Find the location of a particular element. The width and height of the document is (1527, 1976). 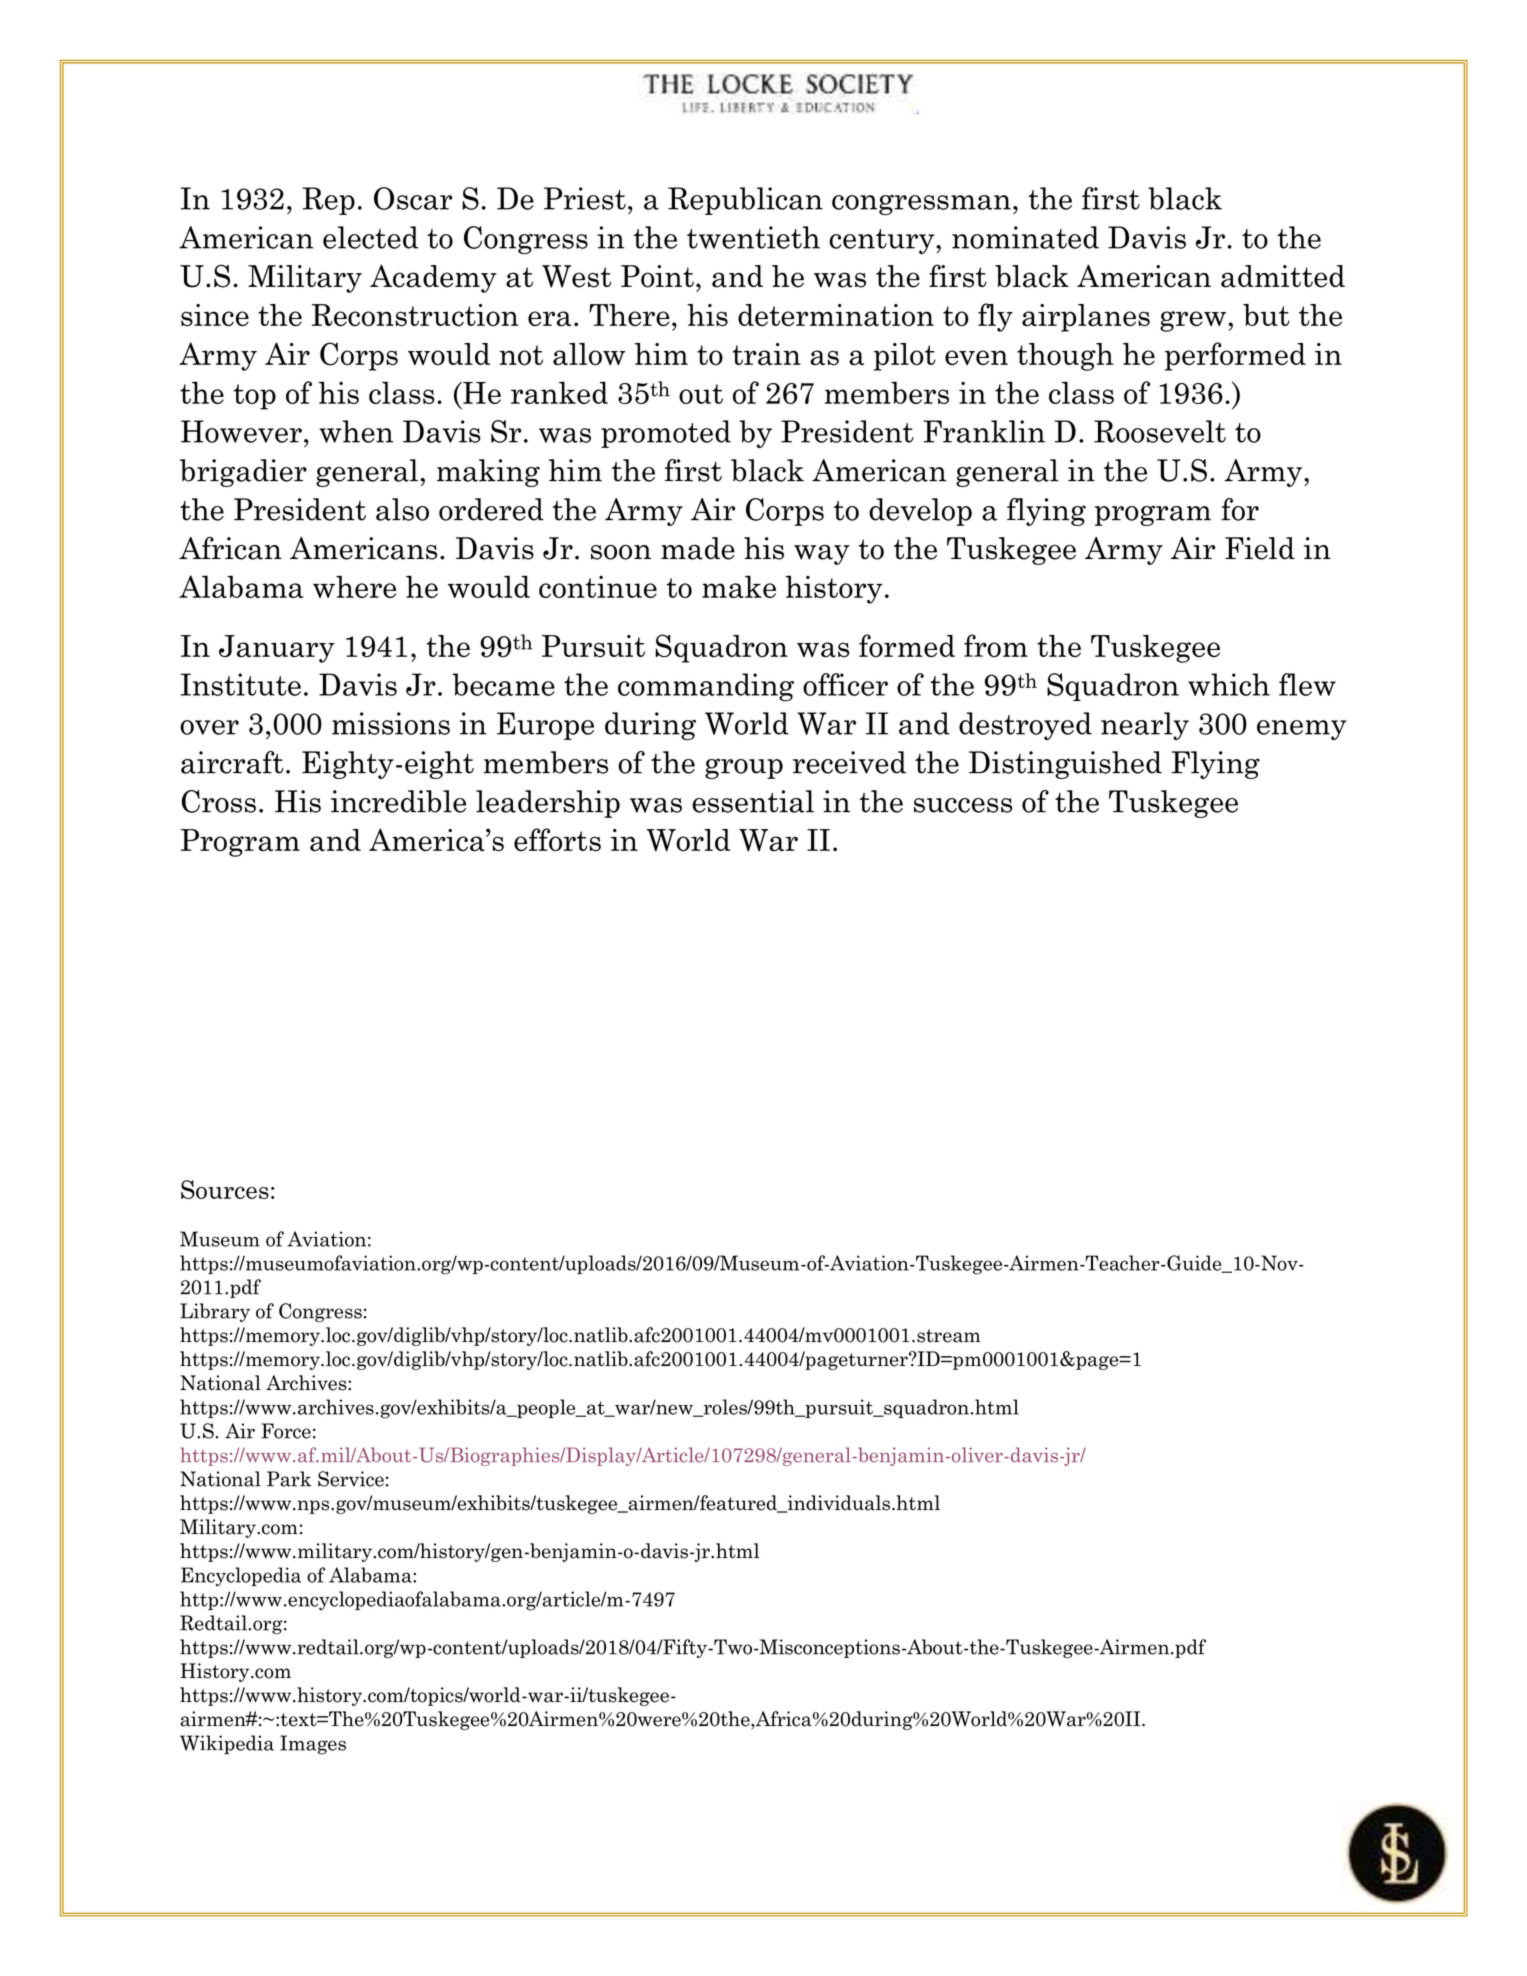

nearly is located at coordinates (1145, 726).
